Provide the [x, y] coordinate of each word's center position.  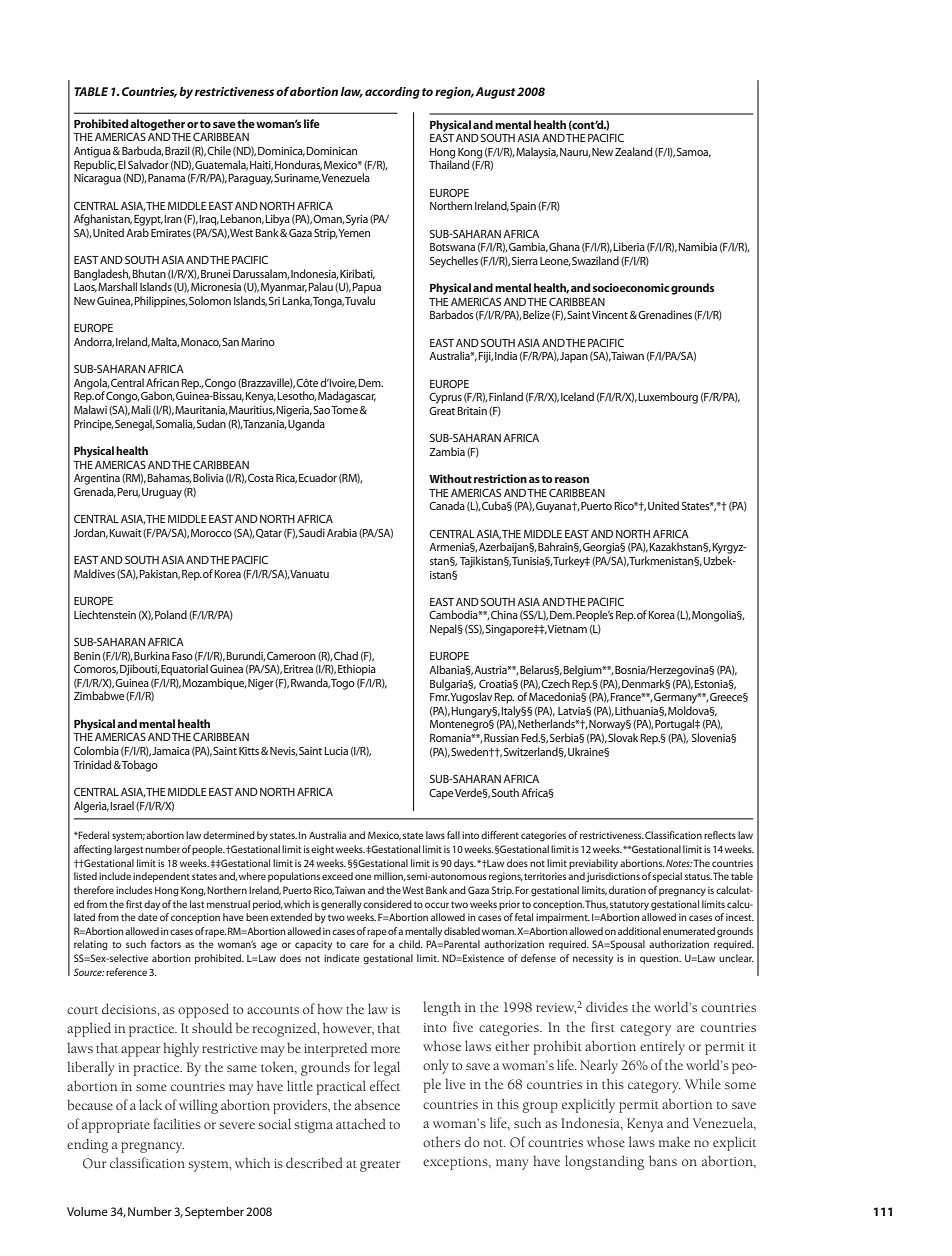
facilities [177, 1123]
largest [128, 850]
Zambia [447, 451]
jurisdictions [613, 877]
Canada [447, 505]
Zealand [633, 151]
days [465, 864]
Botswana [452, 247]
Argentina [97, 479]
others [442, 1141]
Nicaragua [97, 179]
